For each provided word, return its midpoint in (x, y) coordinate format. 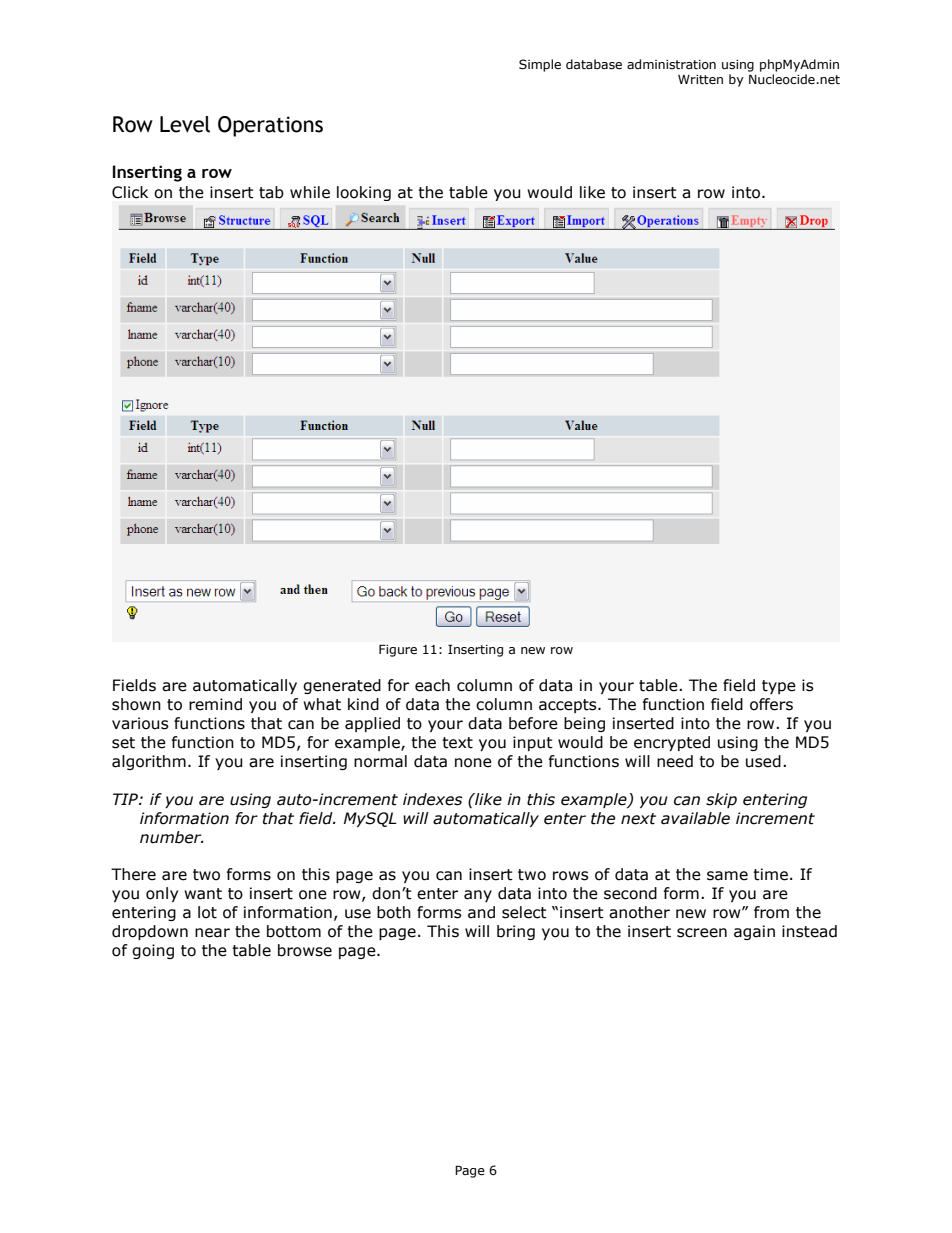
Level (185, 124)
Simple (540, 65)
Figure (398, 650)
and (481, 912)
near (212, 933)
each (432, 685)
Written (700, 80)
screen (702, 933)
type (779, 687)
